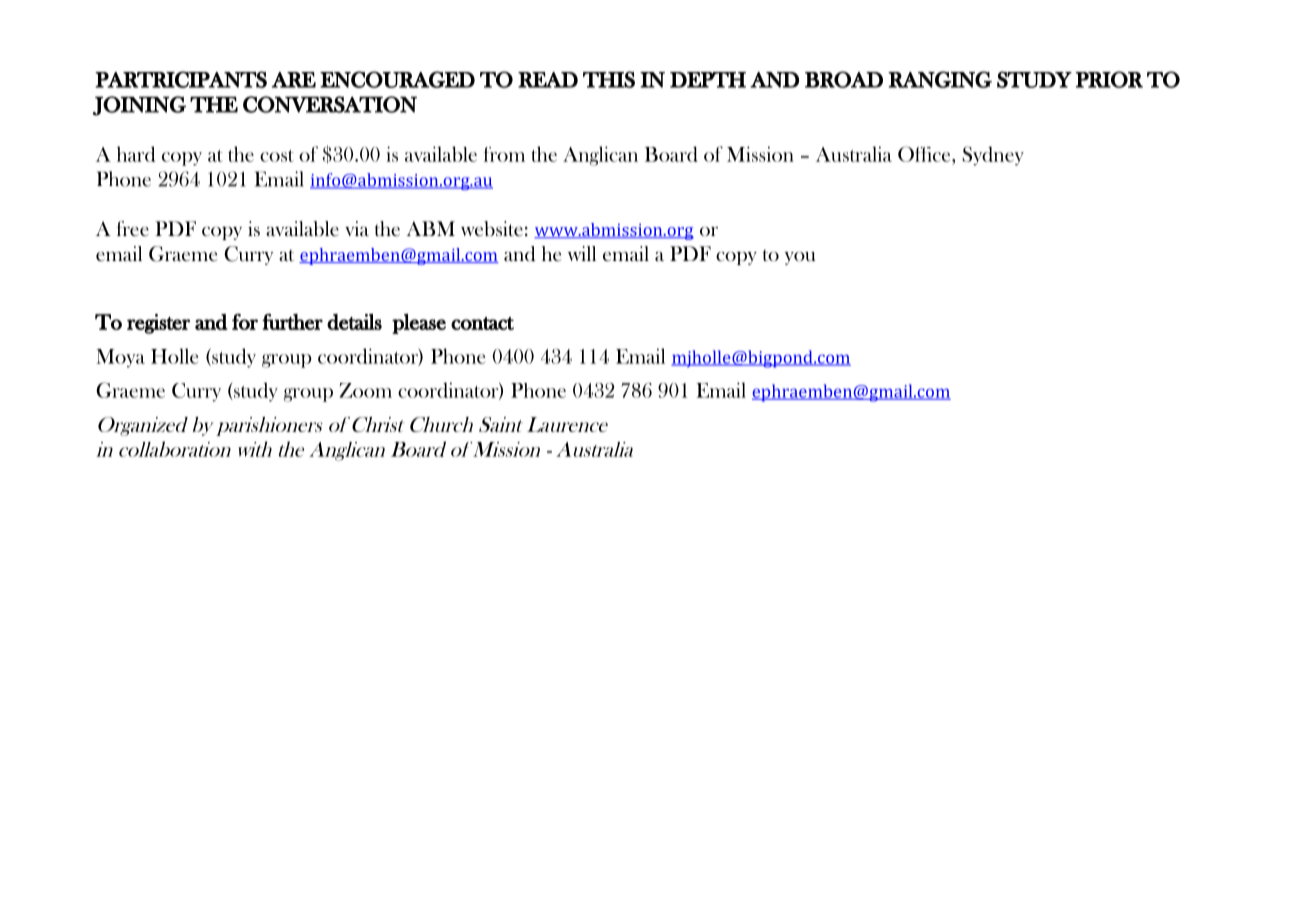 This screenshot has width=1308, height=924. What do you see at coordinates (133, 228) in the screenshot?
I see `free` at bounding box center [133, 228].
